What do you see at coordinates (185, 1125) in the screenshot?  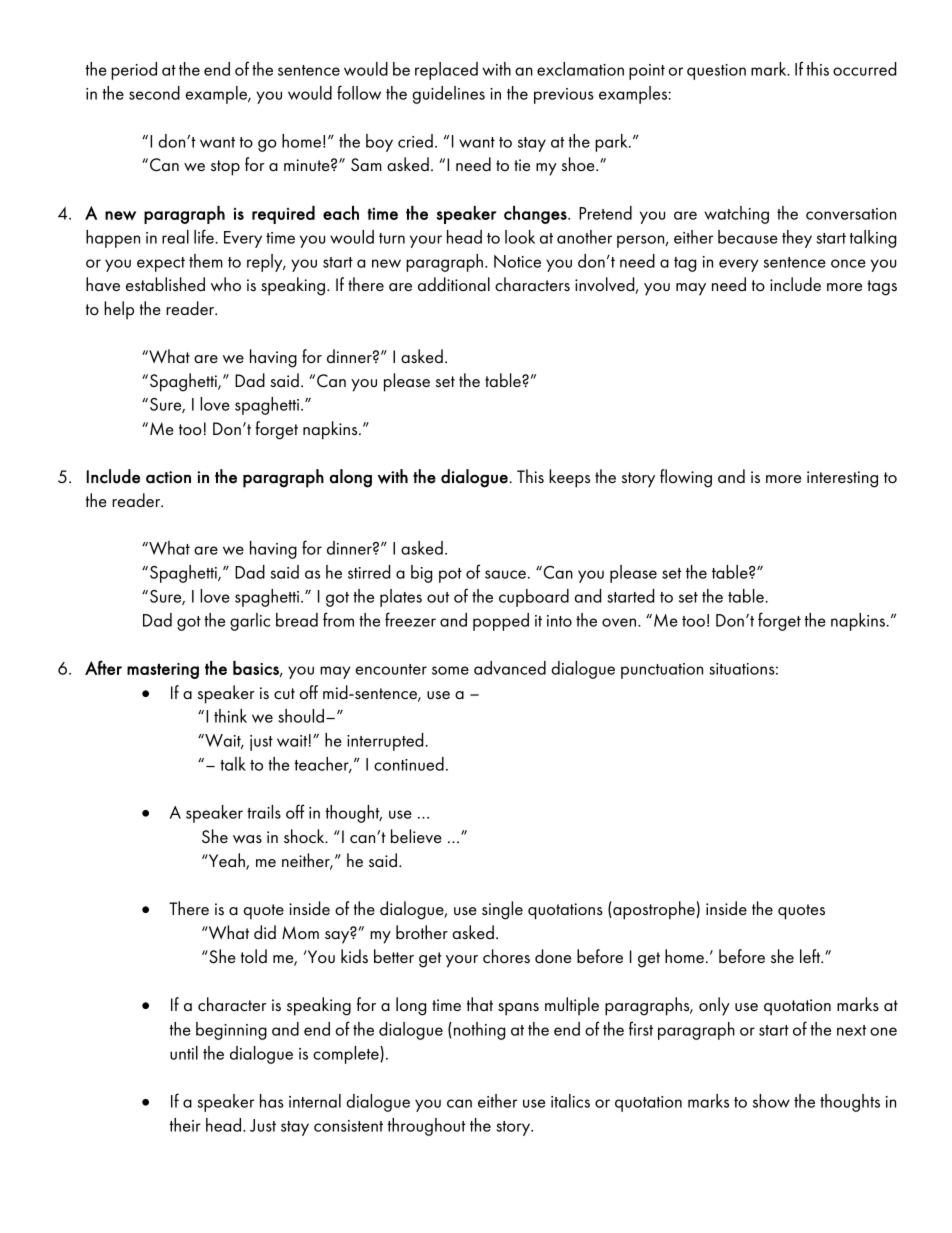 I see `their` at bounding box center [185, 1125].
